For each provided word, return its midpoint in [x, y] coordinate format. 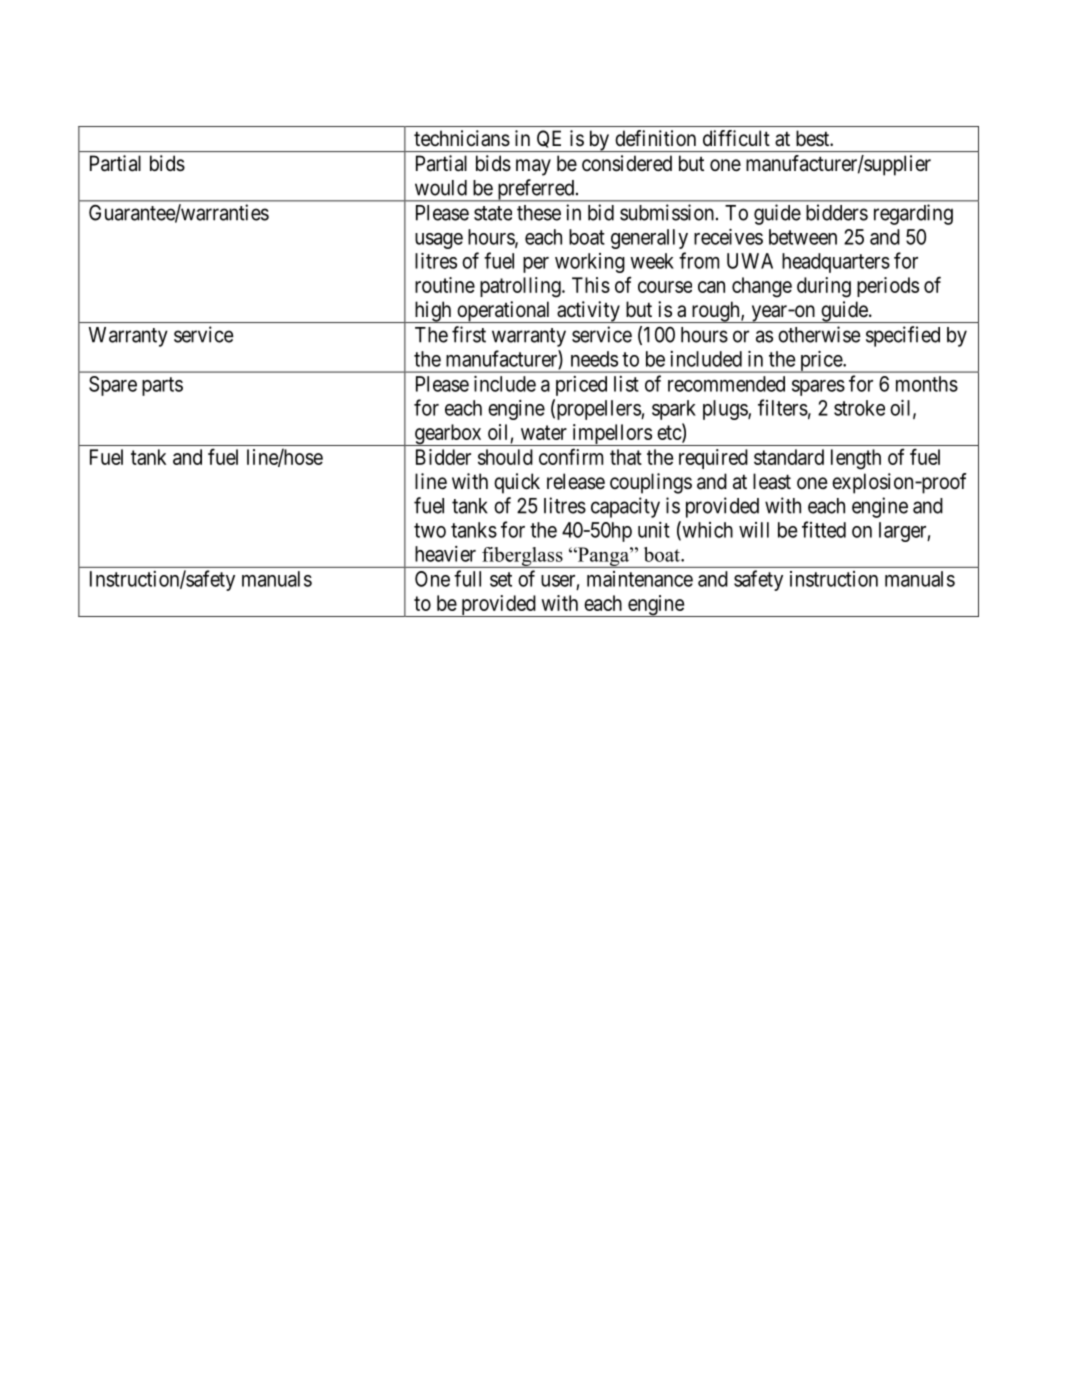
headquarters [836, 263]
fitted [824, 529]
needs [594, 359]
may [533, 167]
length [856, 459]
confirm [571, 456]
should [505, 457]
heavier [445, 554]
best [814, 138]
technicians [462, 138]
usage [439, 241]
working [590, 263]
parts [162, 386]
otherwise [819, 334]
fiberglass [522, 557]
